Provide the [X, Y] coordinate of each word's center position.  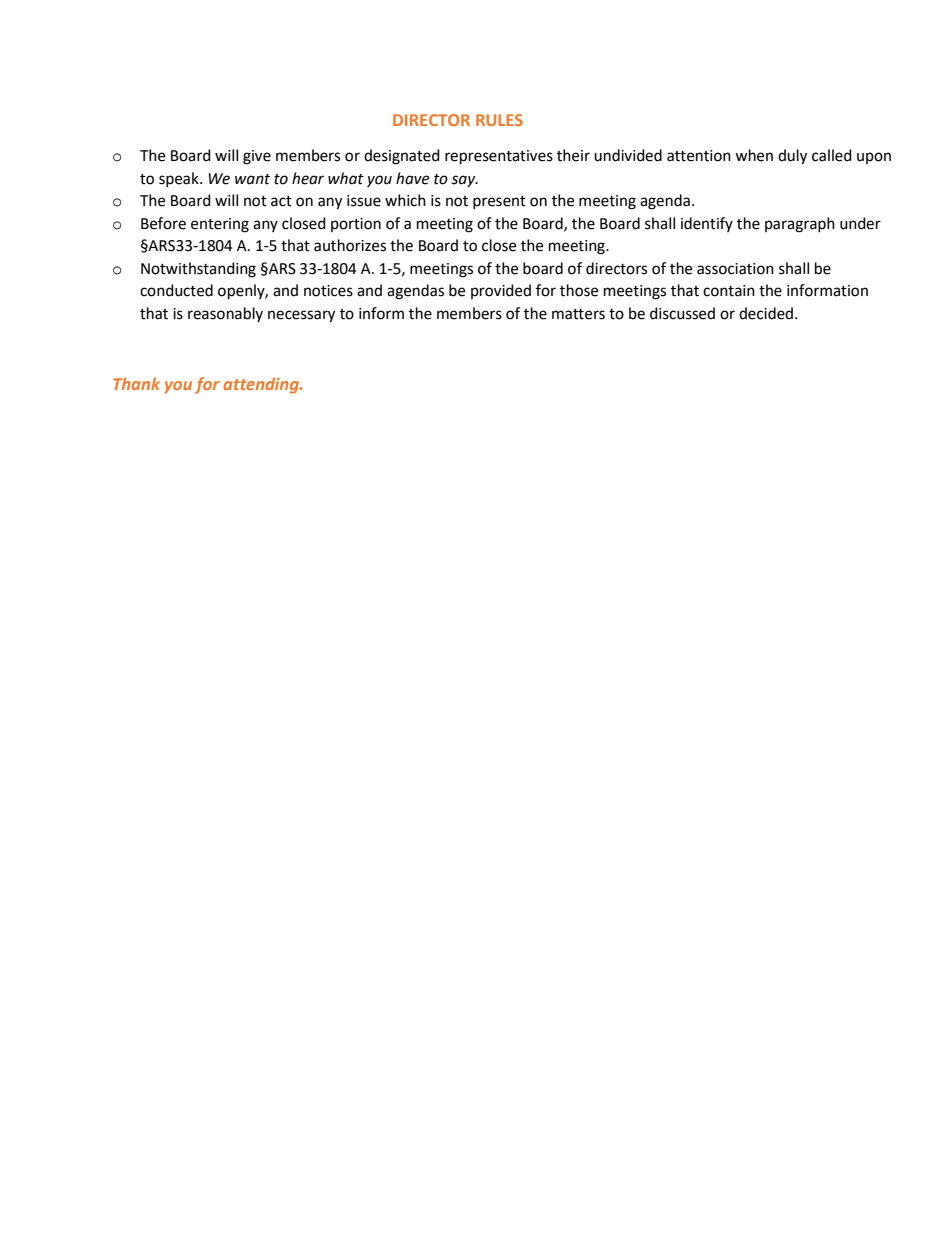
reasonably [225, 314]
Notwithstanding [198, 270]
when [754, 155]
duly [792, 157]
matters [578, 314]
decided [766, 313]
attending [262, 385]
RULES [499, 120]
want [252, 179]
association [735, 269]
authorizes [350, 245]
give [257, 157]
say [464, 181]
